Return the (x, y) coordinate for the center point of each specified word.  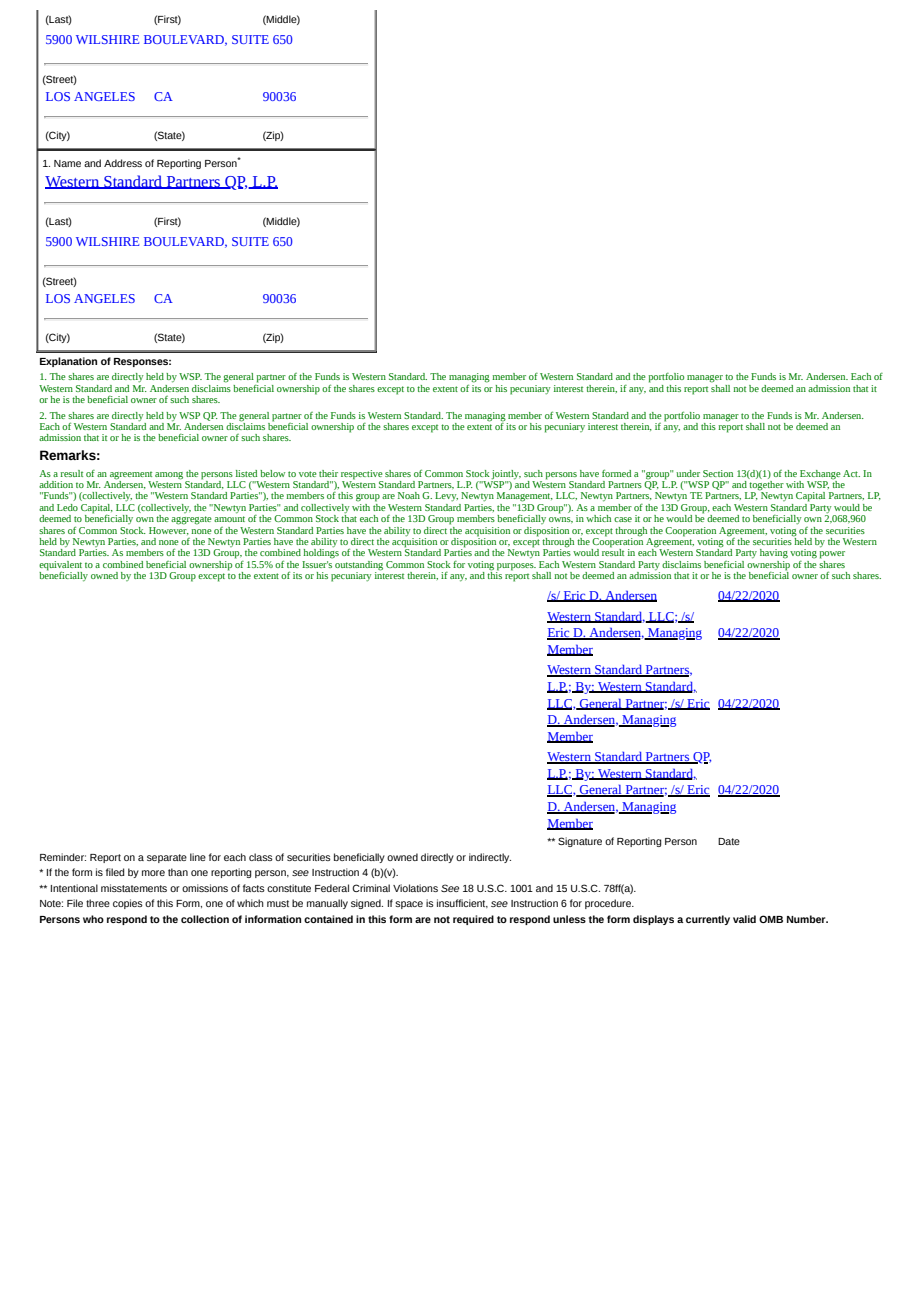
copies (128, 904)
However (169, 529)
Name (67, 163)
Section (718, 473)
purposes (516, 567)
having (774, 554)
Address (123, 163)
